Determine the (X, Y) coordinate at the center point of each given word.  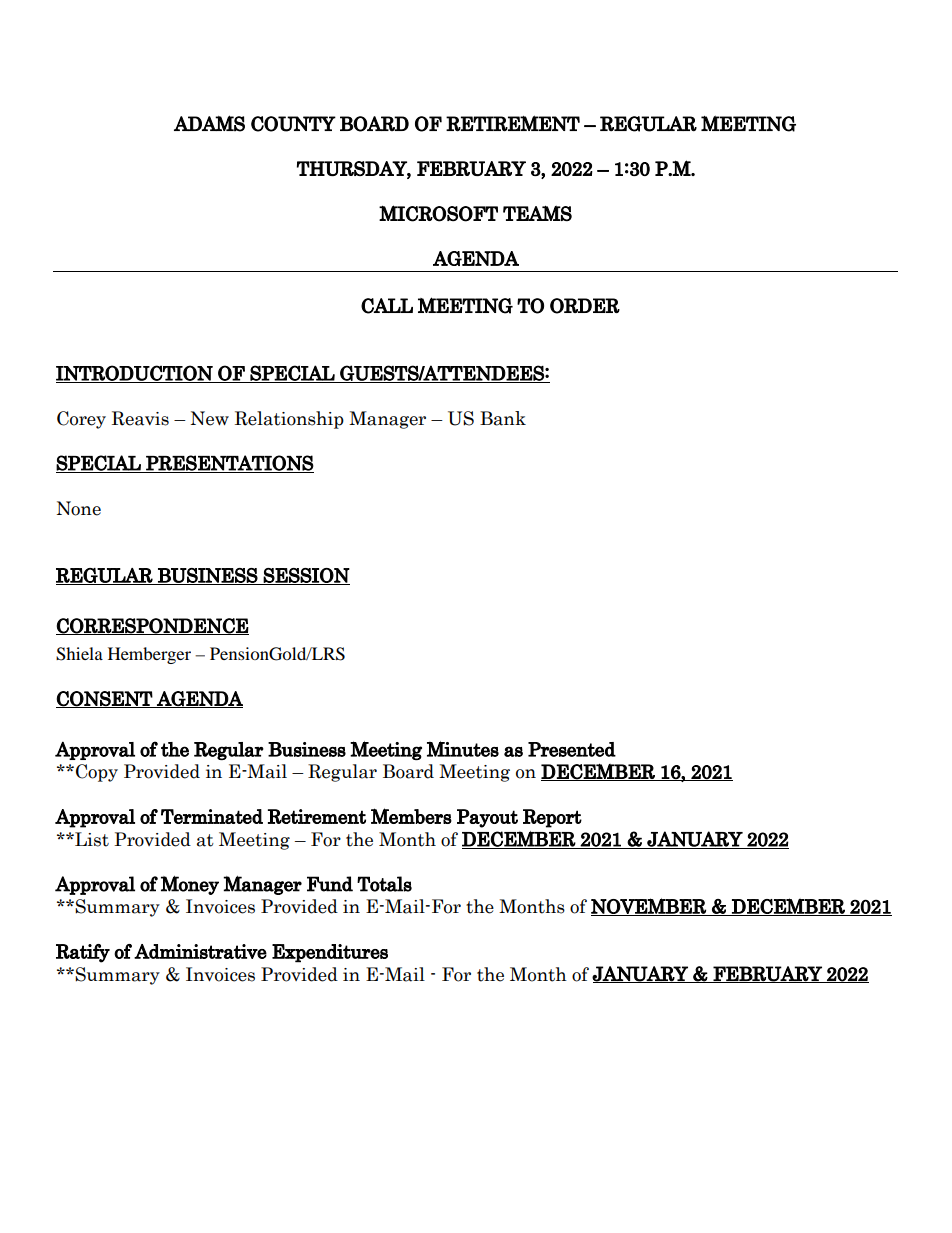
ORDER (585, 306)
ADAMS (209, 123)
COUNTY (293, 124)
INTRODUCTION (135, 374)
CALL (387, 306)
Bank (503, 418)
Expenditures (330, 953)
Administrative (200, 951)
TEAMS (537, 213)
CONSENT (105, 699)
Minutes (463, 749)
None (78, 508)
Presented (572, 749)
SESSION (306, 576)
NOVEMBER (649, 907)
